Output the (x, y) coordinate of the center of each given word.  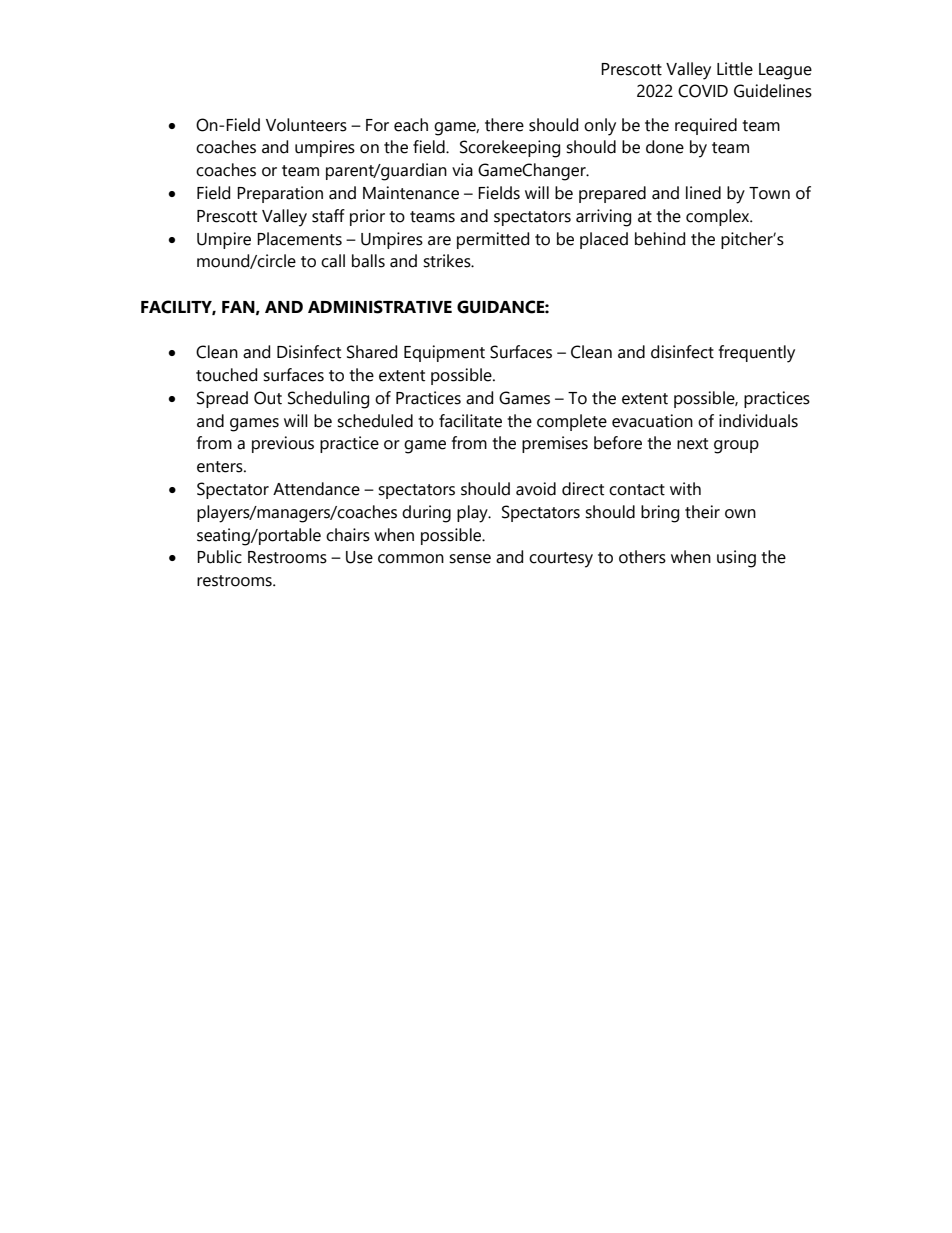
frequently (757, 354)
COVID (703, 91)
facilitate (470, 421)
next (692, 444)
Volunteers (306, 125)
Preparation (280, 194)
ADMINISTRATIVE (380, 307)
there (504, 125)
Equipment (444, 353)
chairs (348, 535)
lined (703, 193)
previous (283, 444)
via (462, 170)
